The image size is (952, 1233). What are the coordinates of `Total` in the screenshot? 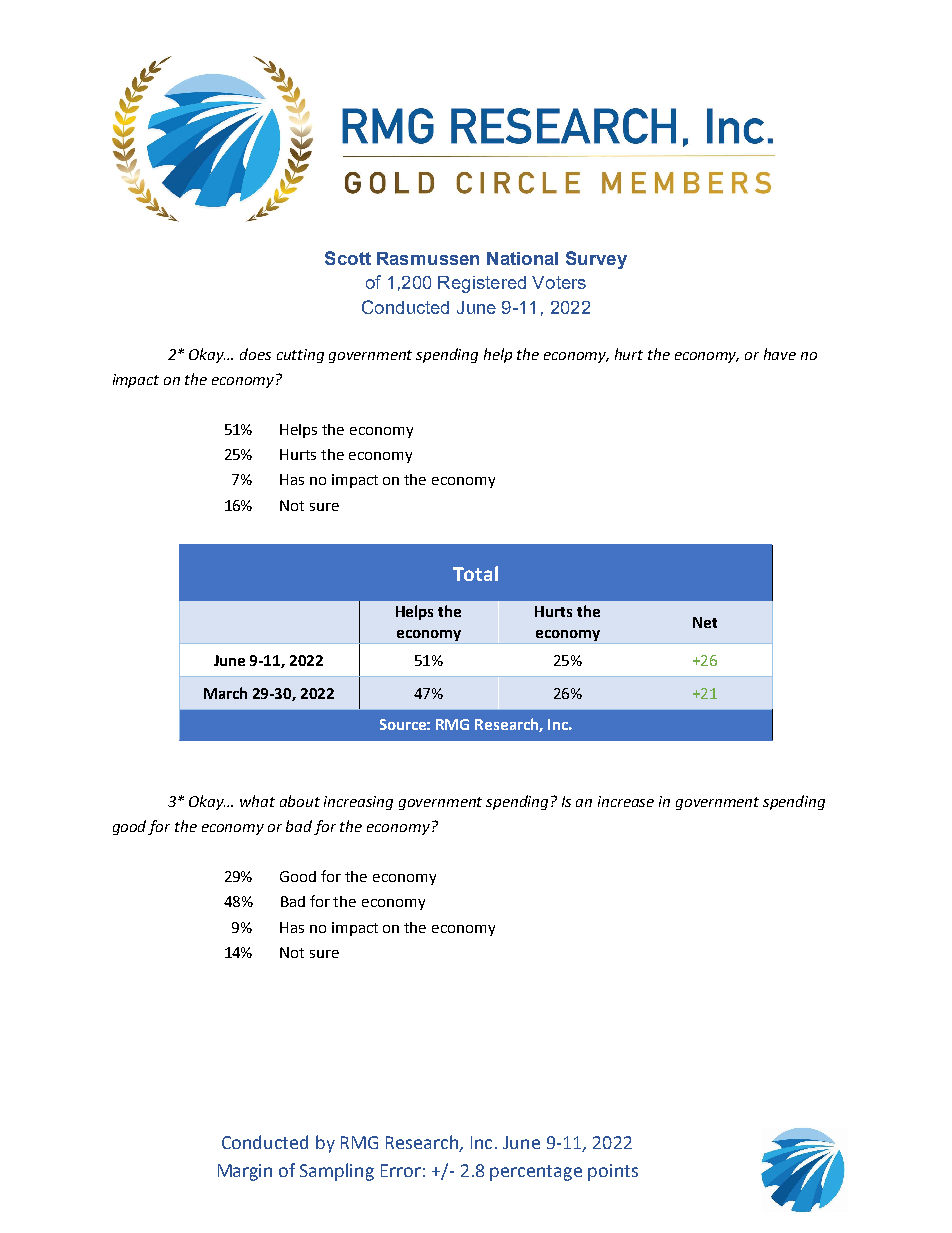 It's located at (475, 573).
